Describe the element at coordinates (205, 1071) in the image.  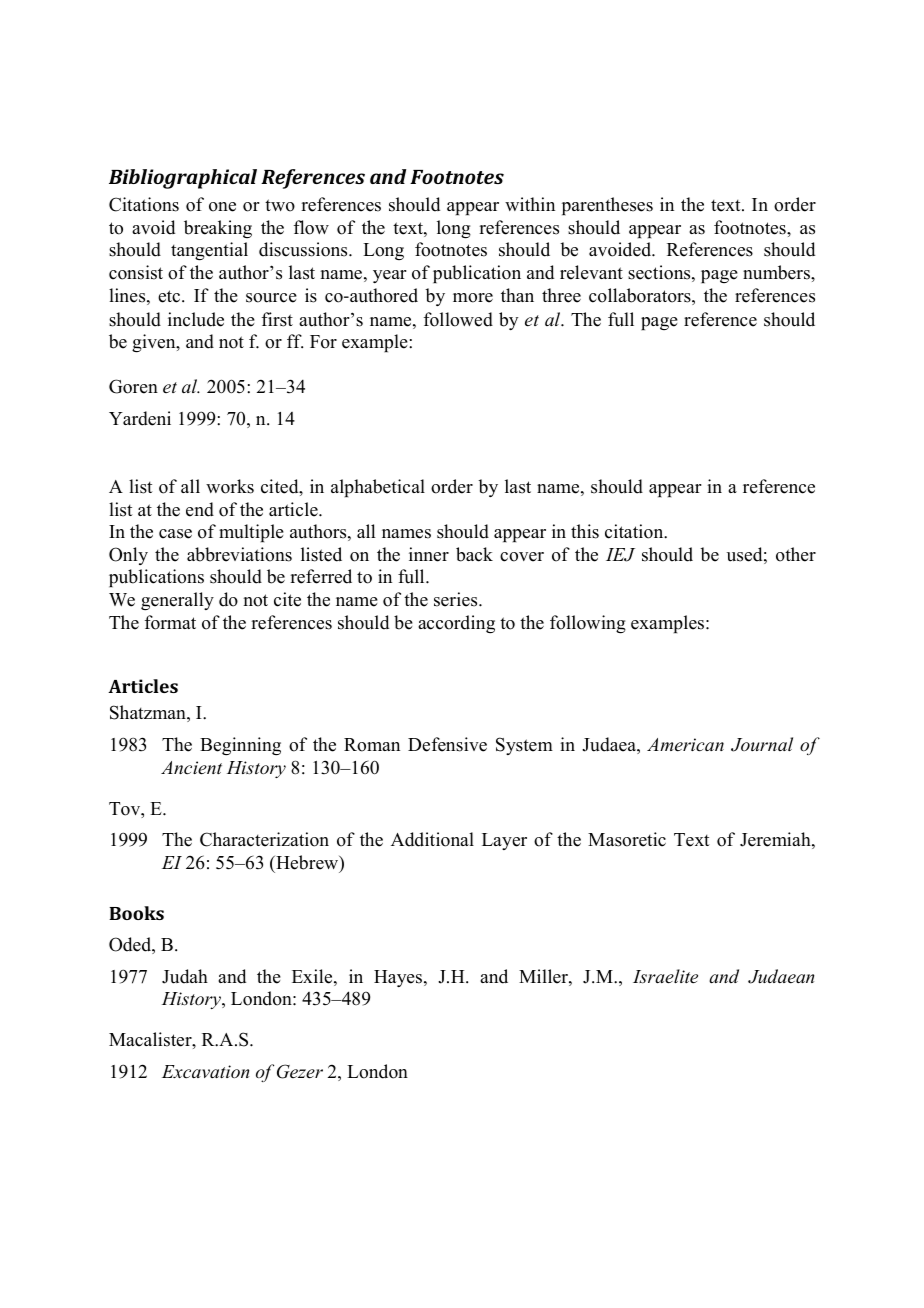
I see `Excavation` at that location.
